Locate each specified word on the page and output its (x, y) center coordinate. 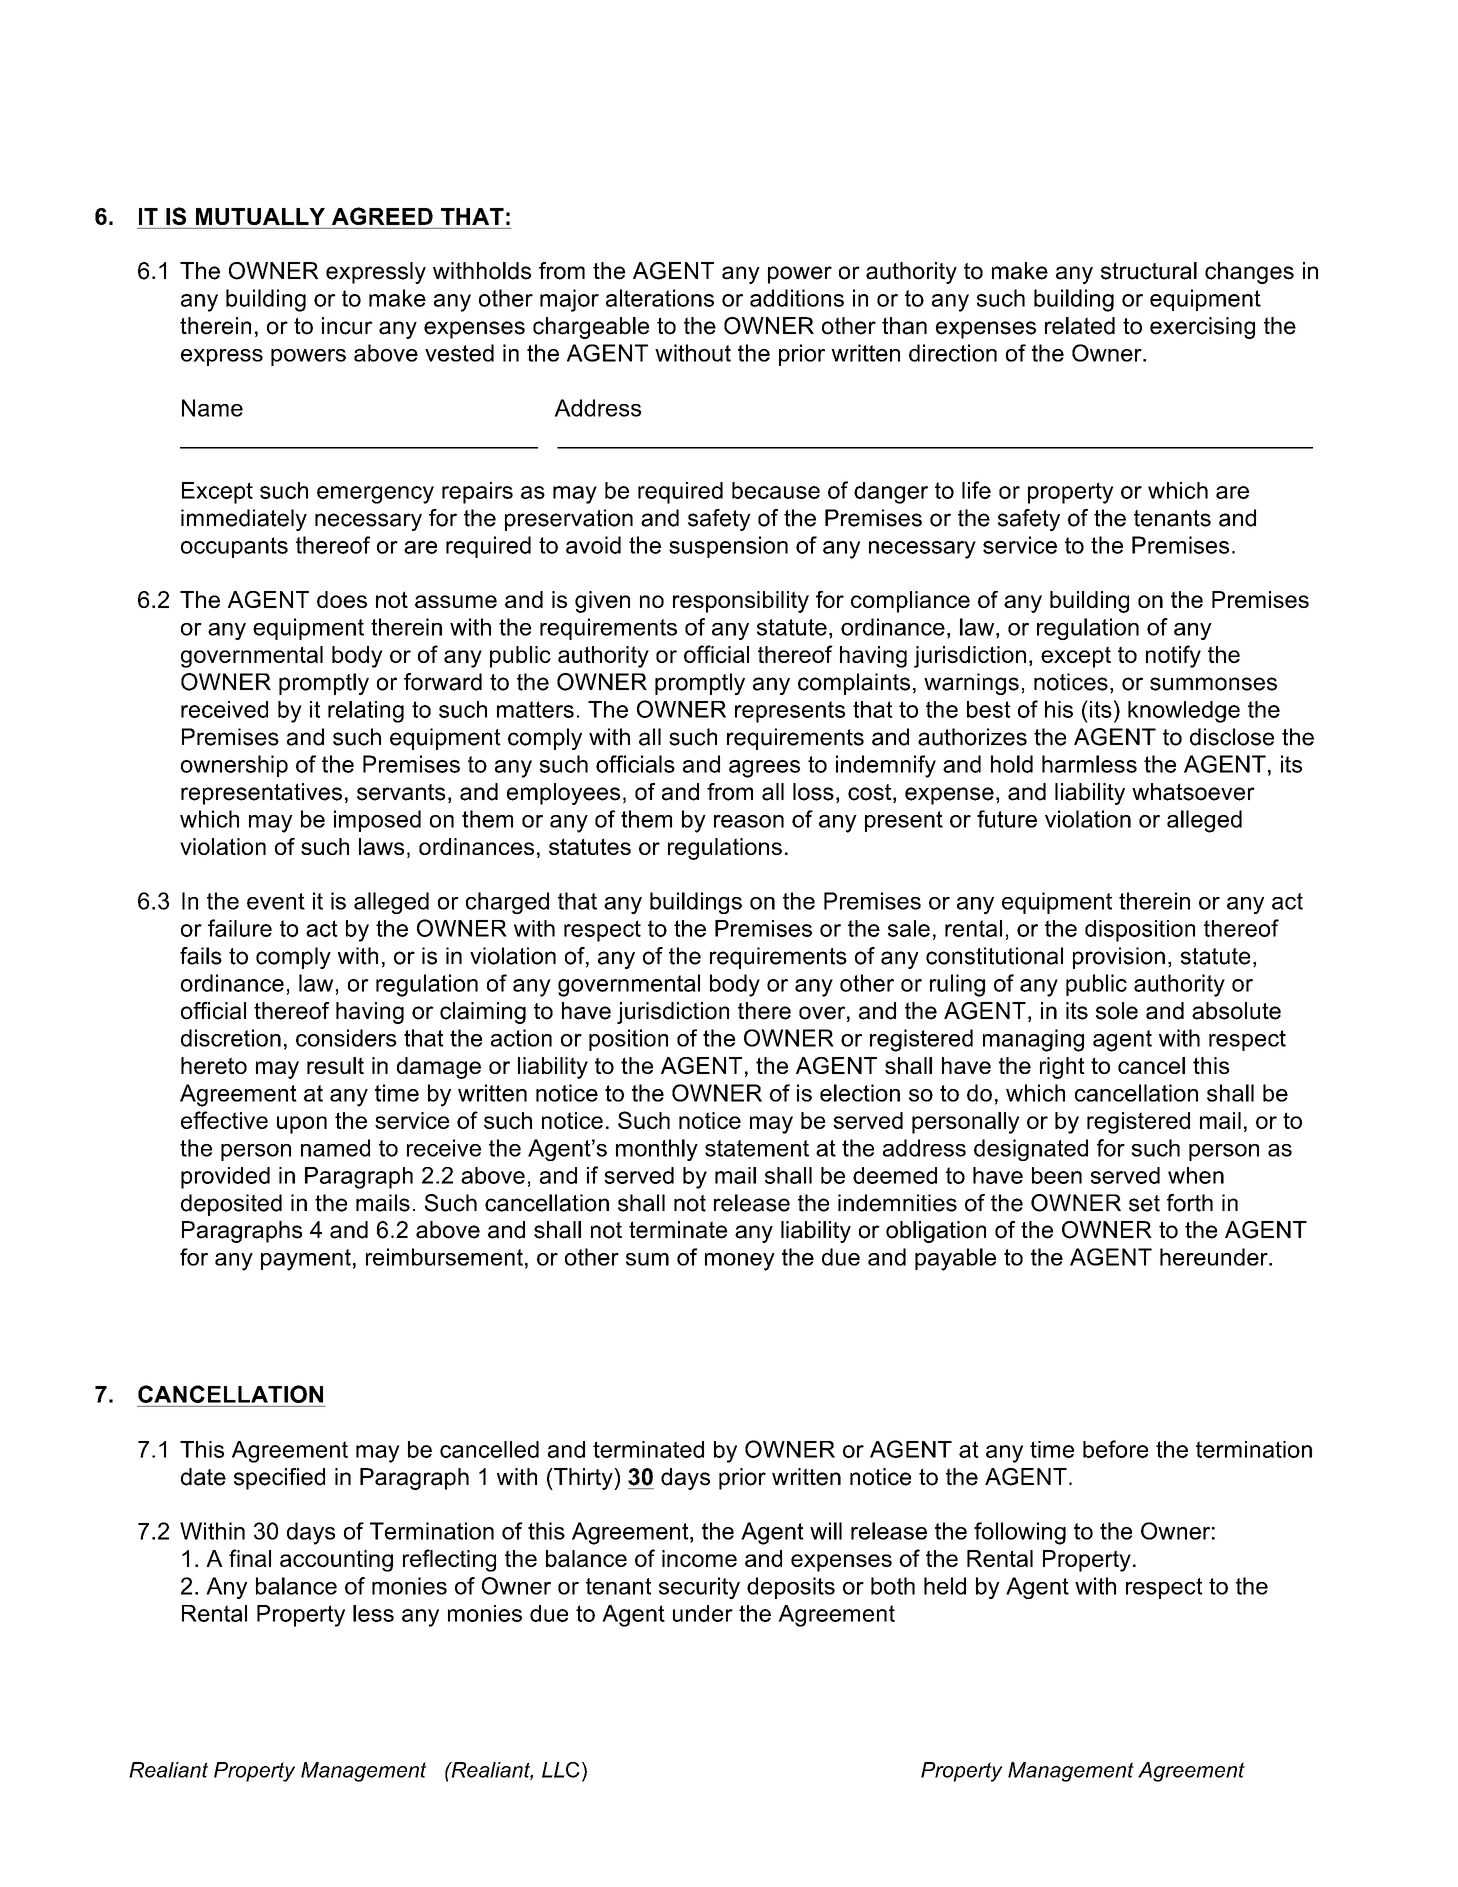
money (740, 1262)
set (1144, 1203)
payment (306, 1260)
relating (366, 712)
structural (1149, 271)
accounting (336, 1561)
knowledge (1184, 712)
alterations (660, 298)
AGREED (382, 216)
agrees (764, 769)
